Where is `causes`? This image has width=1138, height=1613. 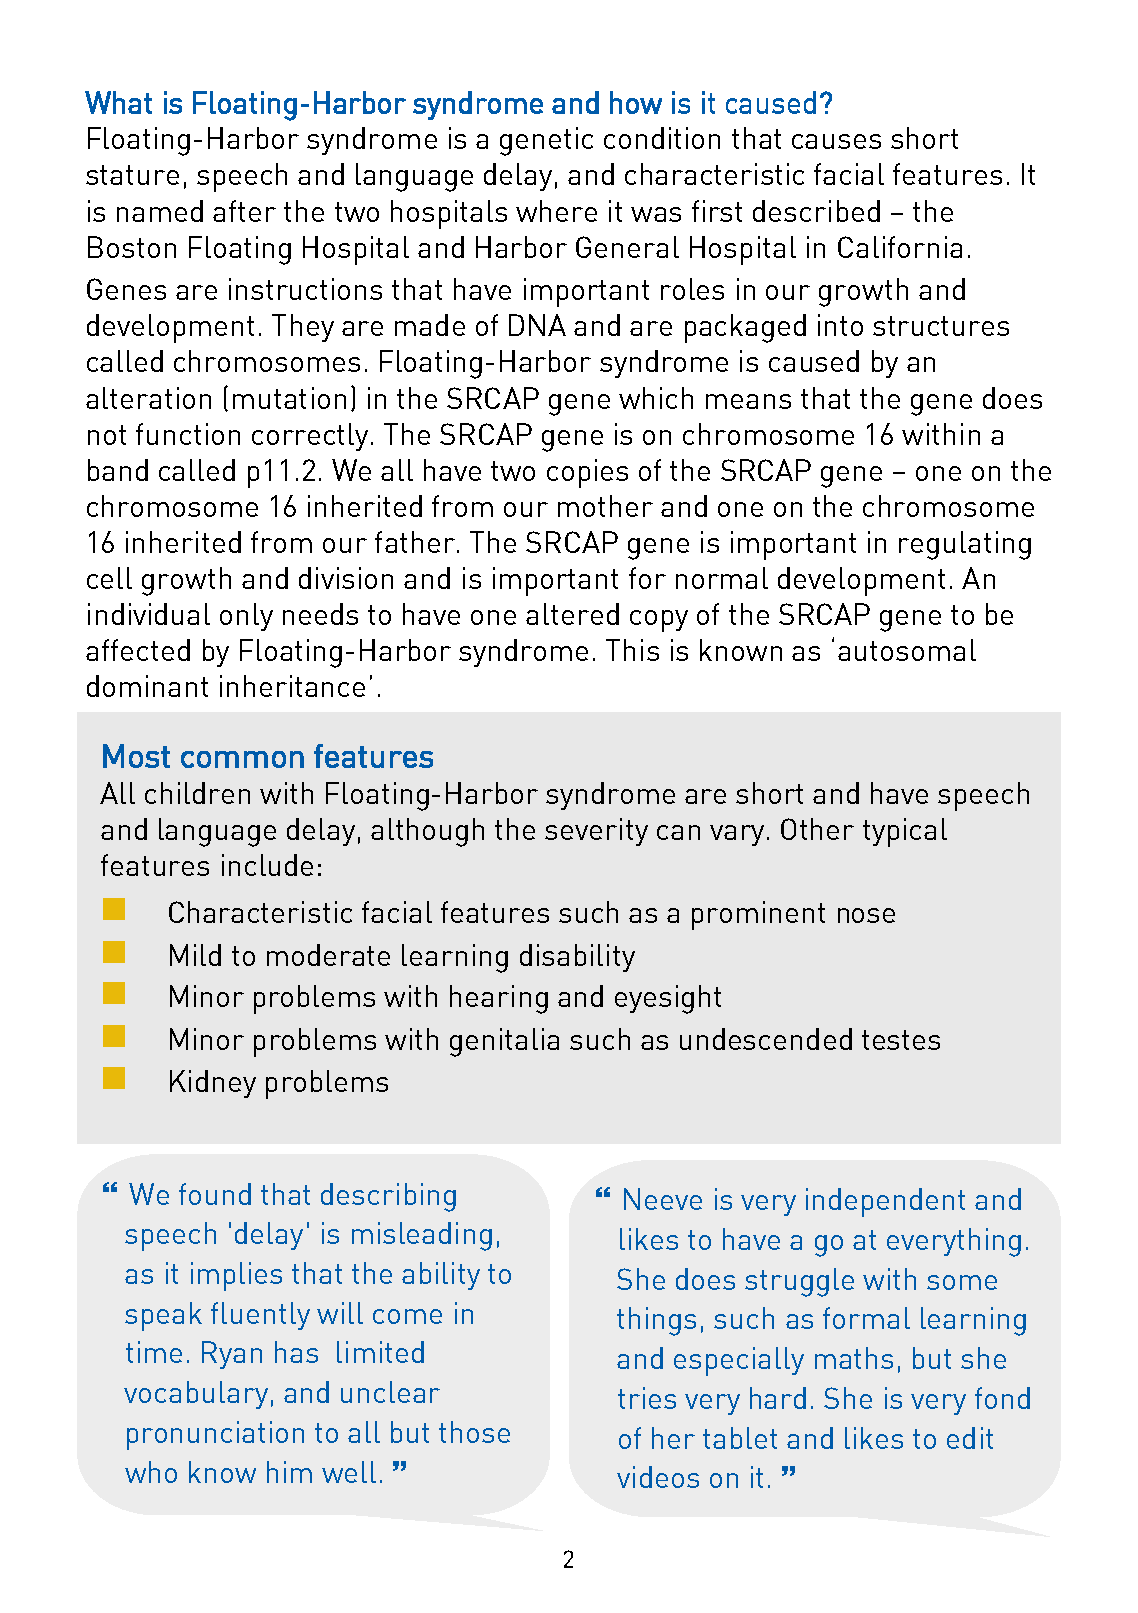
causes is located at coordinates (836, 141).
